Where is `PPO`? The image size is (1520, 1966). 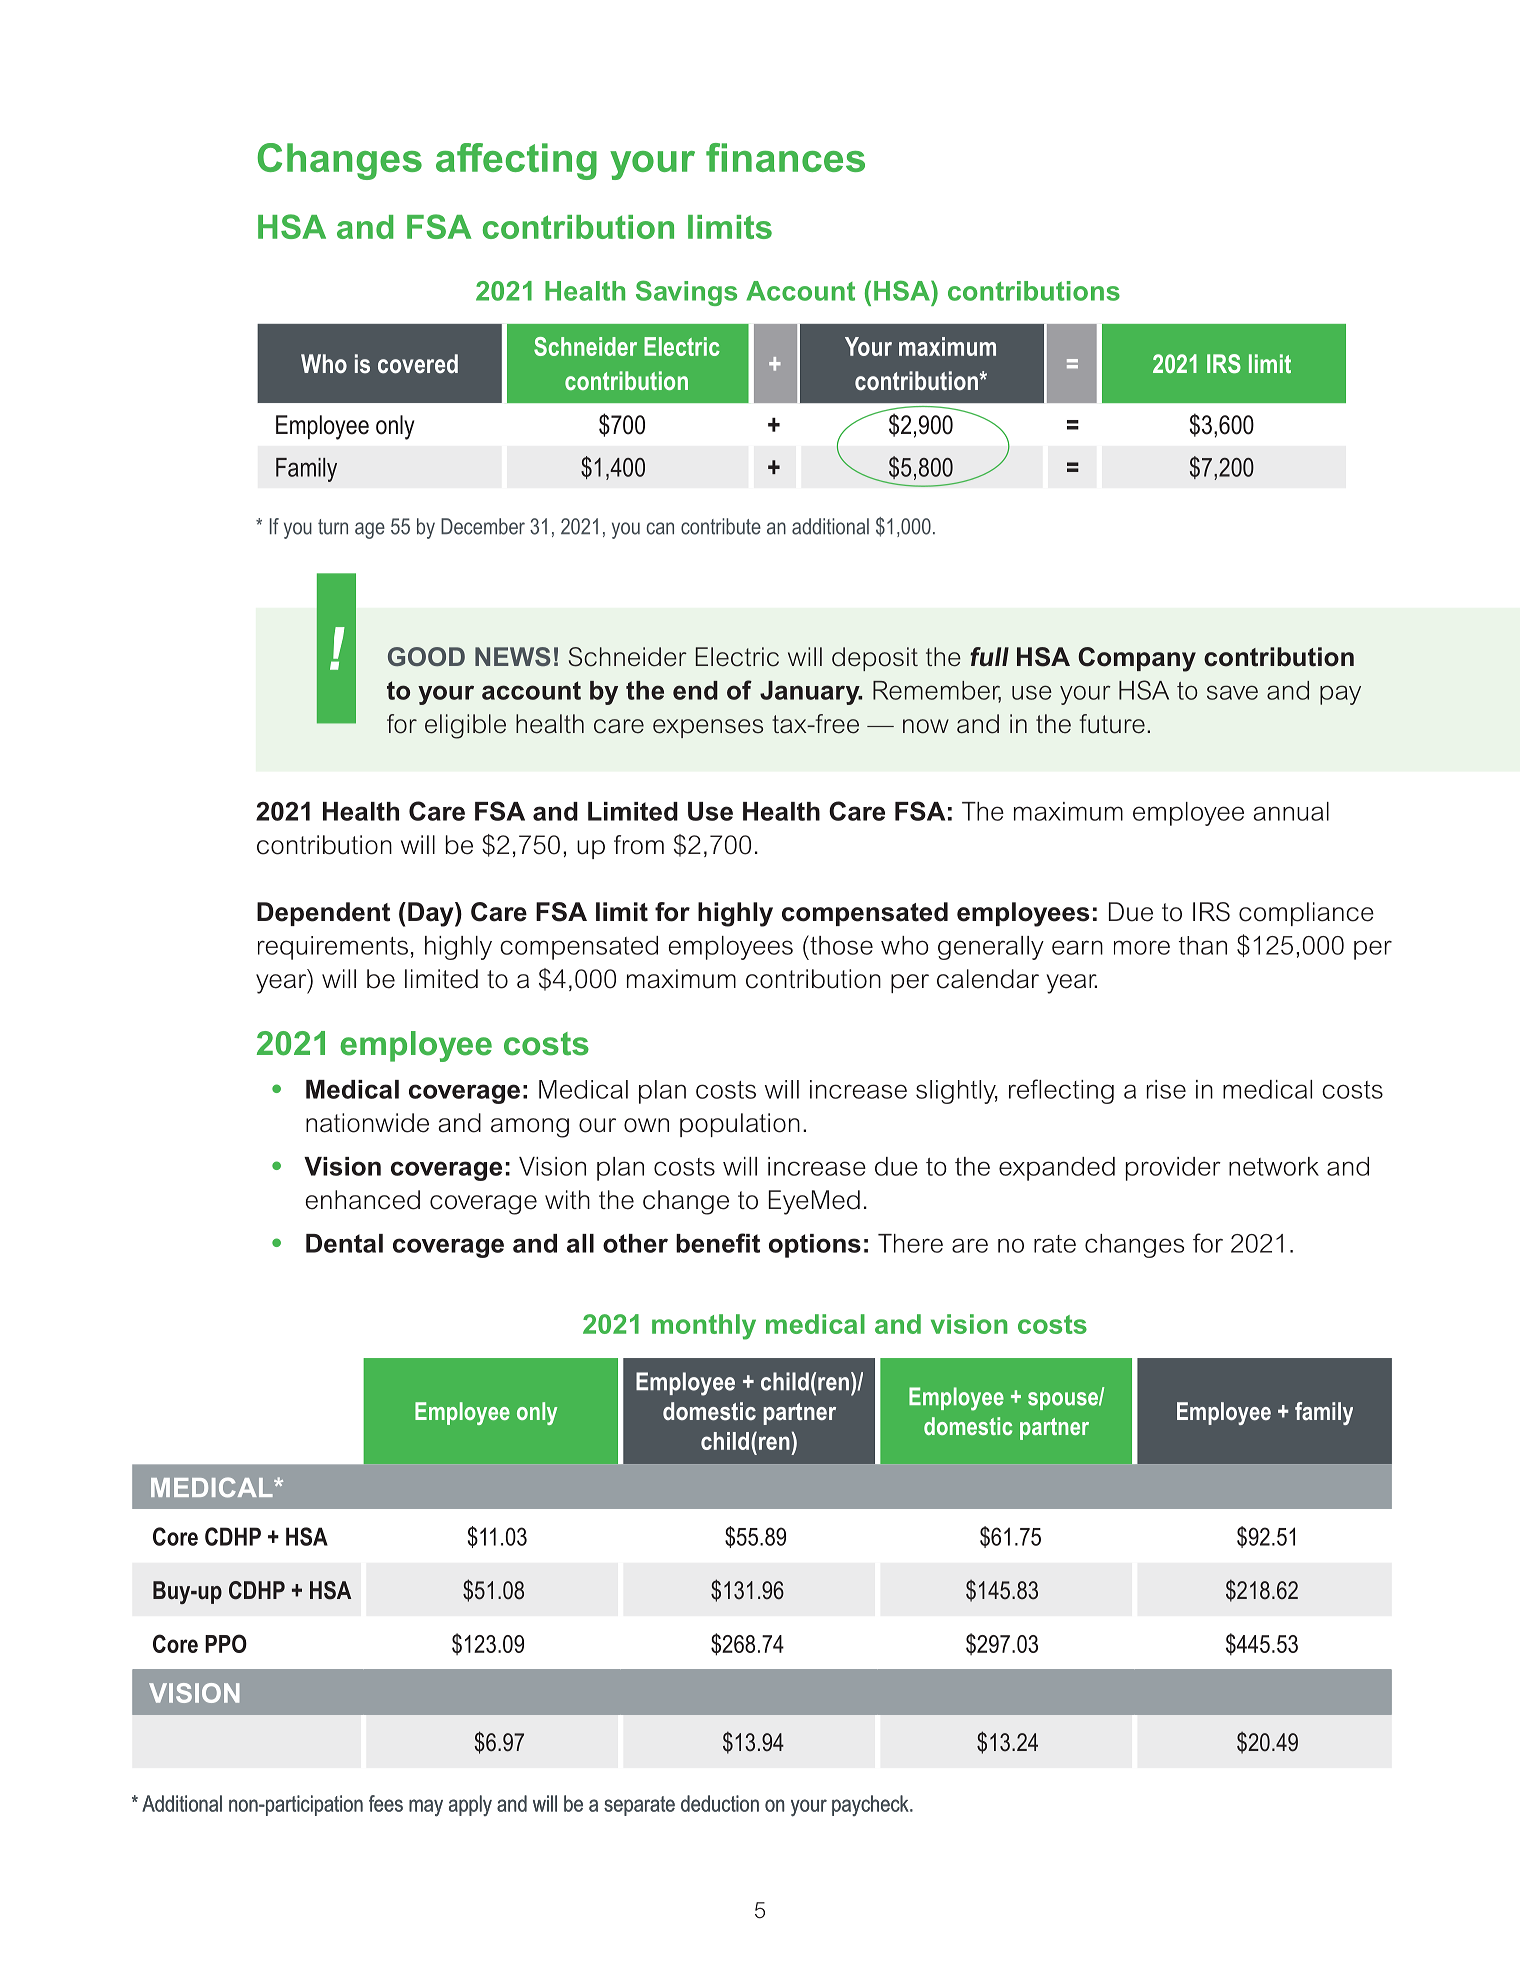
PPO is located at coordinates (226, 1643).
